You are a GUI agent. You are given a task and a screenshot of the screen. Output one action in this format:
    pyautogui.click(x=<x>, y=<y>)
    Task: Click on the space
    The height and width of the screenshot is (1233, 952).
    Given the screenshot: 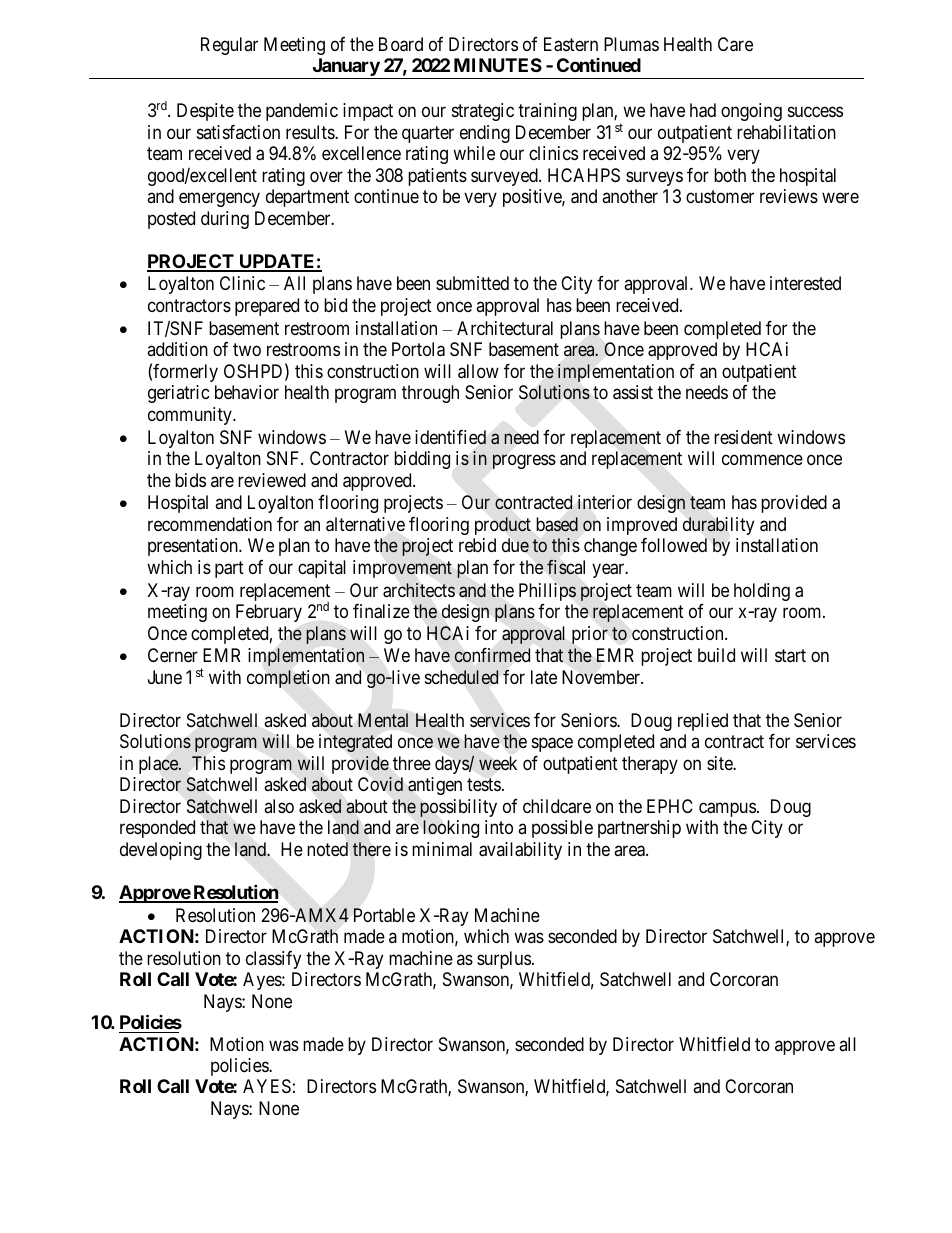 What is the action you would take?
    pyautogui.click(x=552, y=745)
